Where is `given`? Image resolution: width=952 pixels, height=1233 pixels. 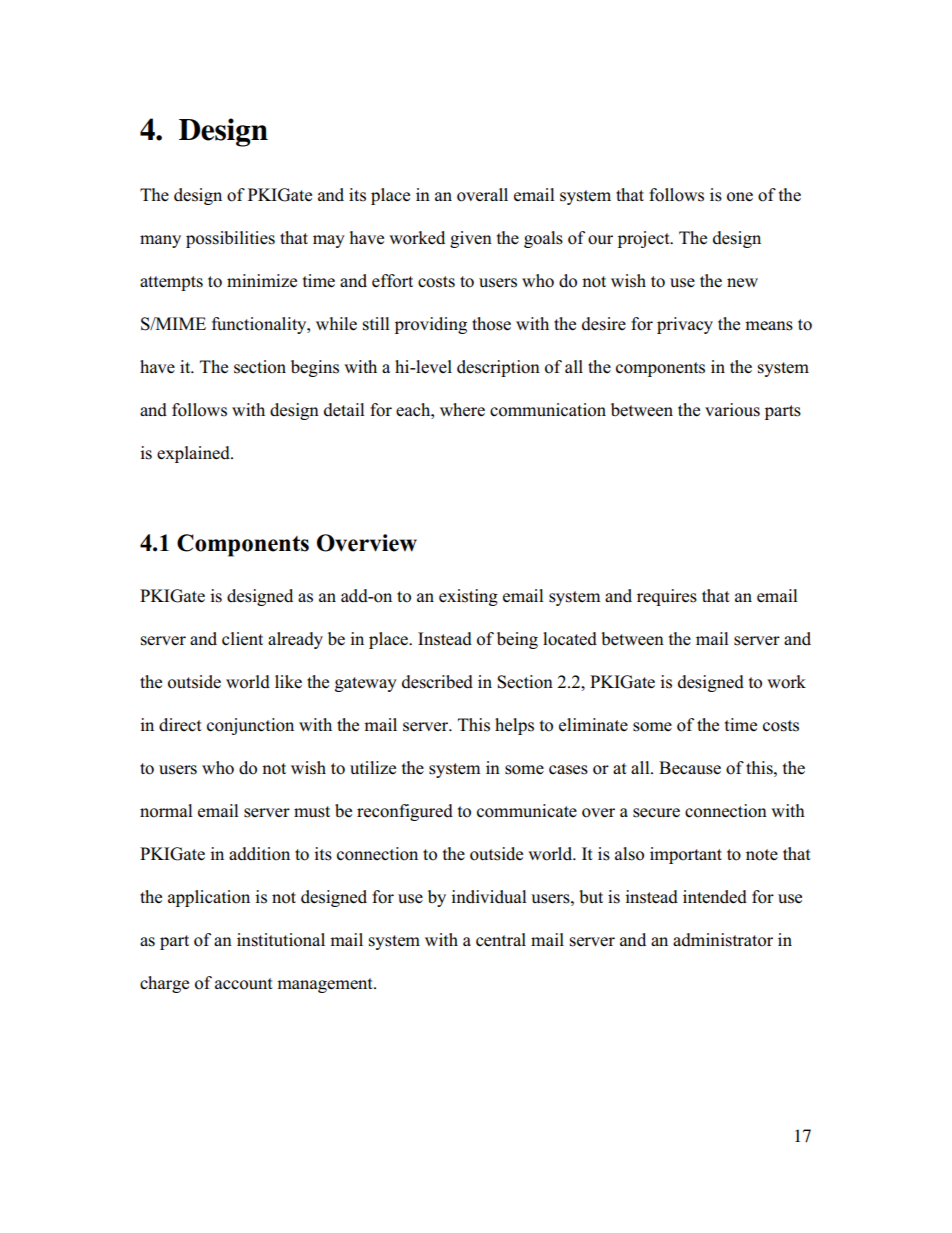 given is located at coordinates (471, 239).
